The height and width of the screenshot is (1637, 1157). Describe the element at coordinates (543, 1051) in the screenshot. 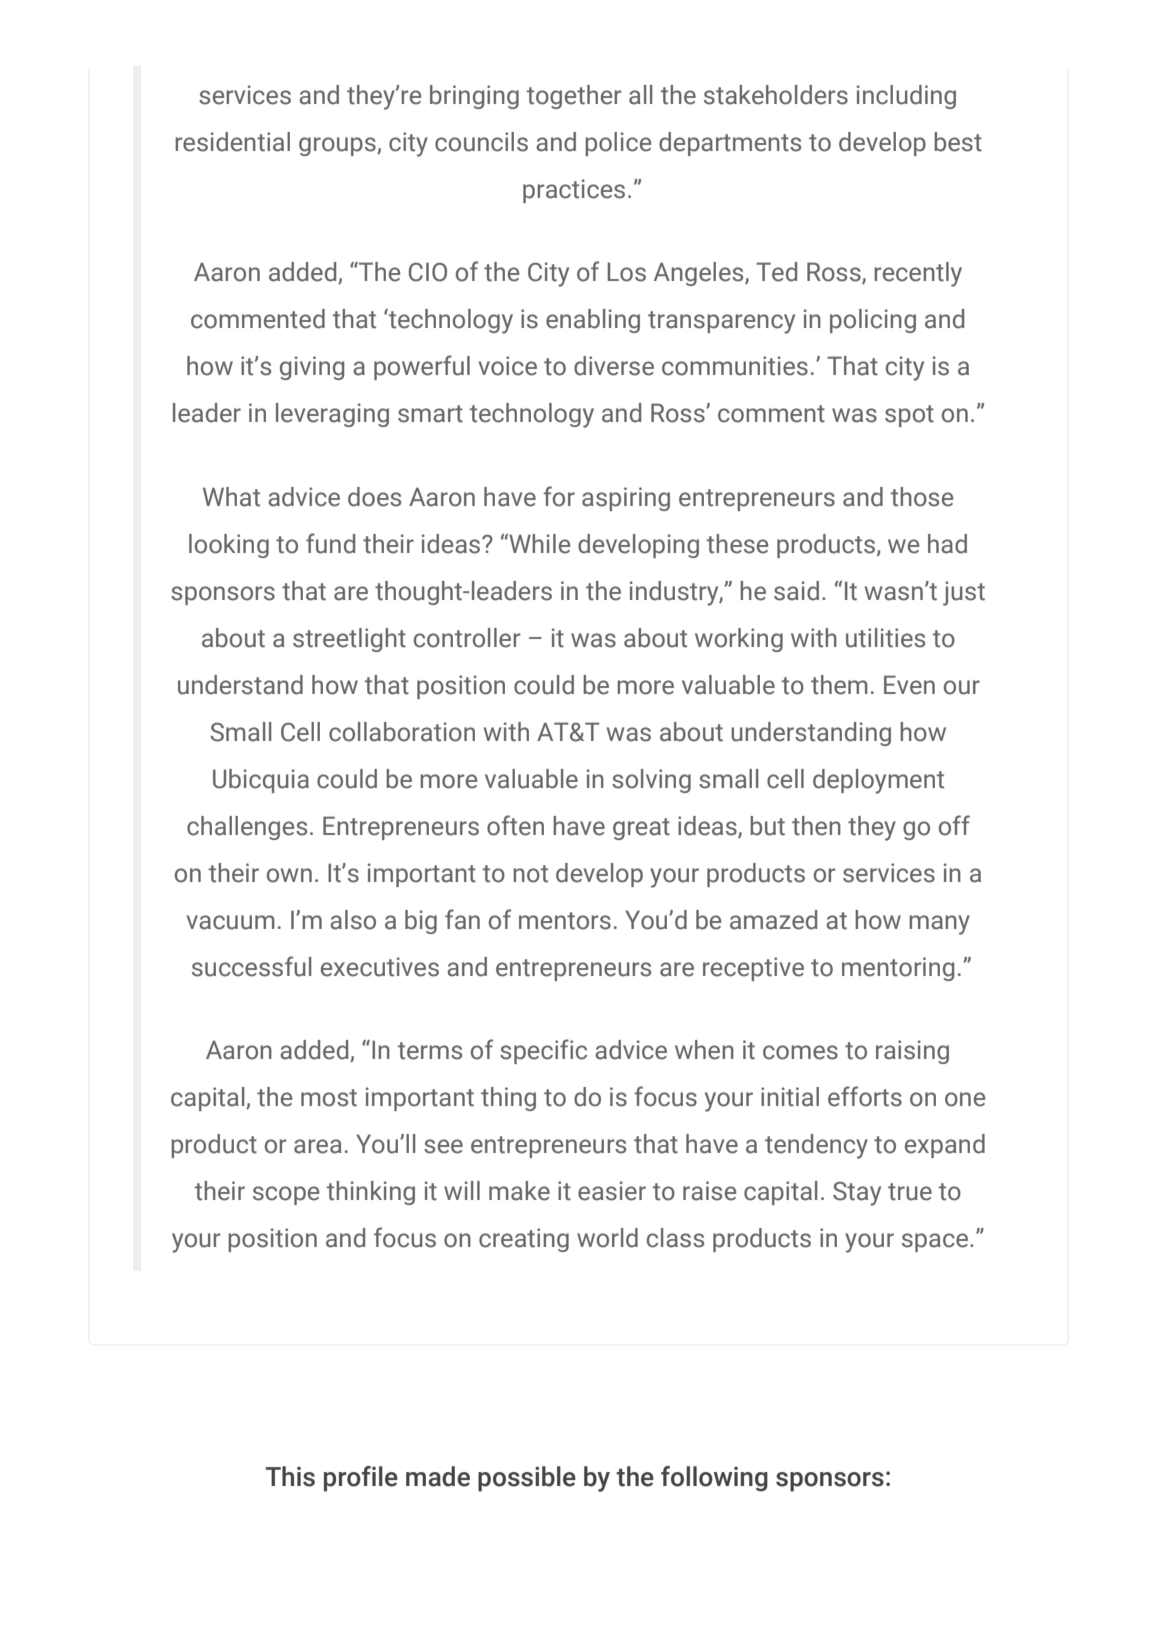

I see `specific` at that location.
